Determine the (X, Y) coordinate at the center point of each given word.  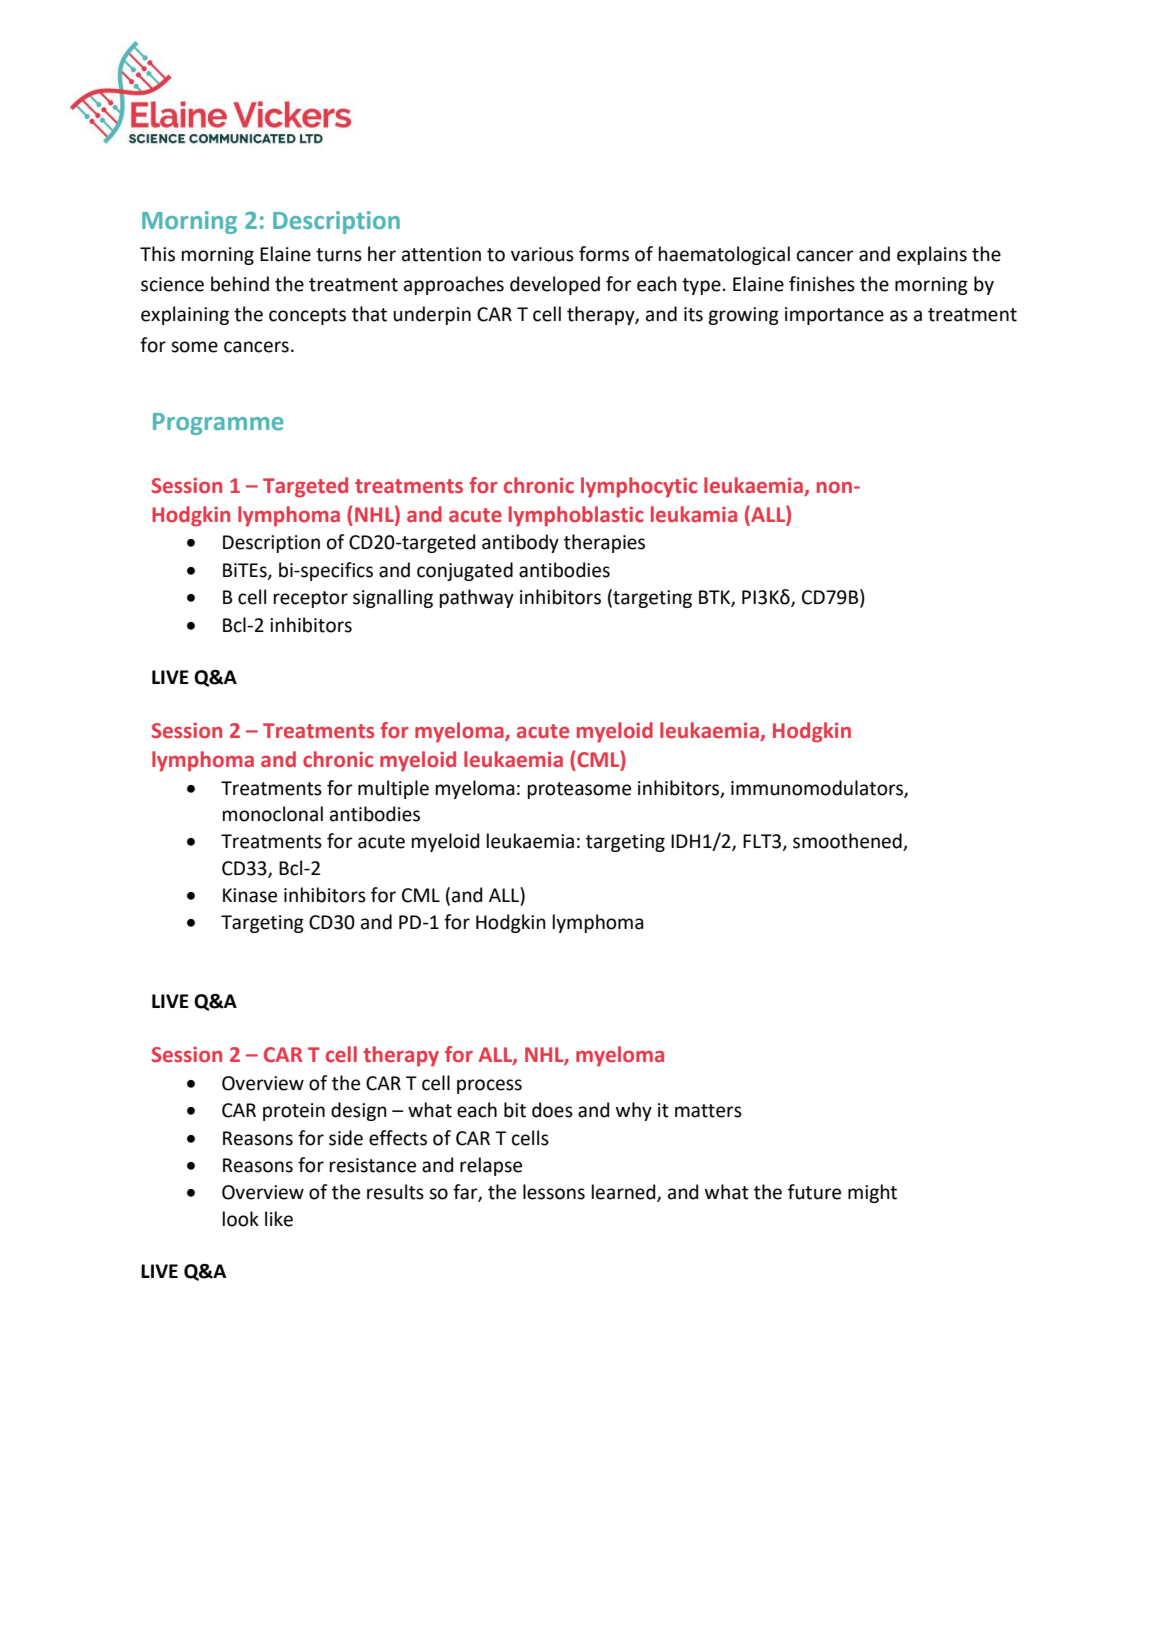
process (489, 1086)
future (814, 1192)
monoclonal (273, 814)
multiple (393, 789)
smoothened (848, 842)
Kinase (250, 895)
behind (240, 284)
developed (555, 285)
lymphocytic (639, 487)
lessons (554, 1192)
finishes (822, 284)
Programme (218, 424)
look (241, 1219)
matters (708, 1111)
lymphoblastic (576, 516)
